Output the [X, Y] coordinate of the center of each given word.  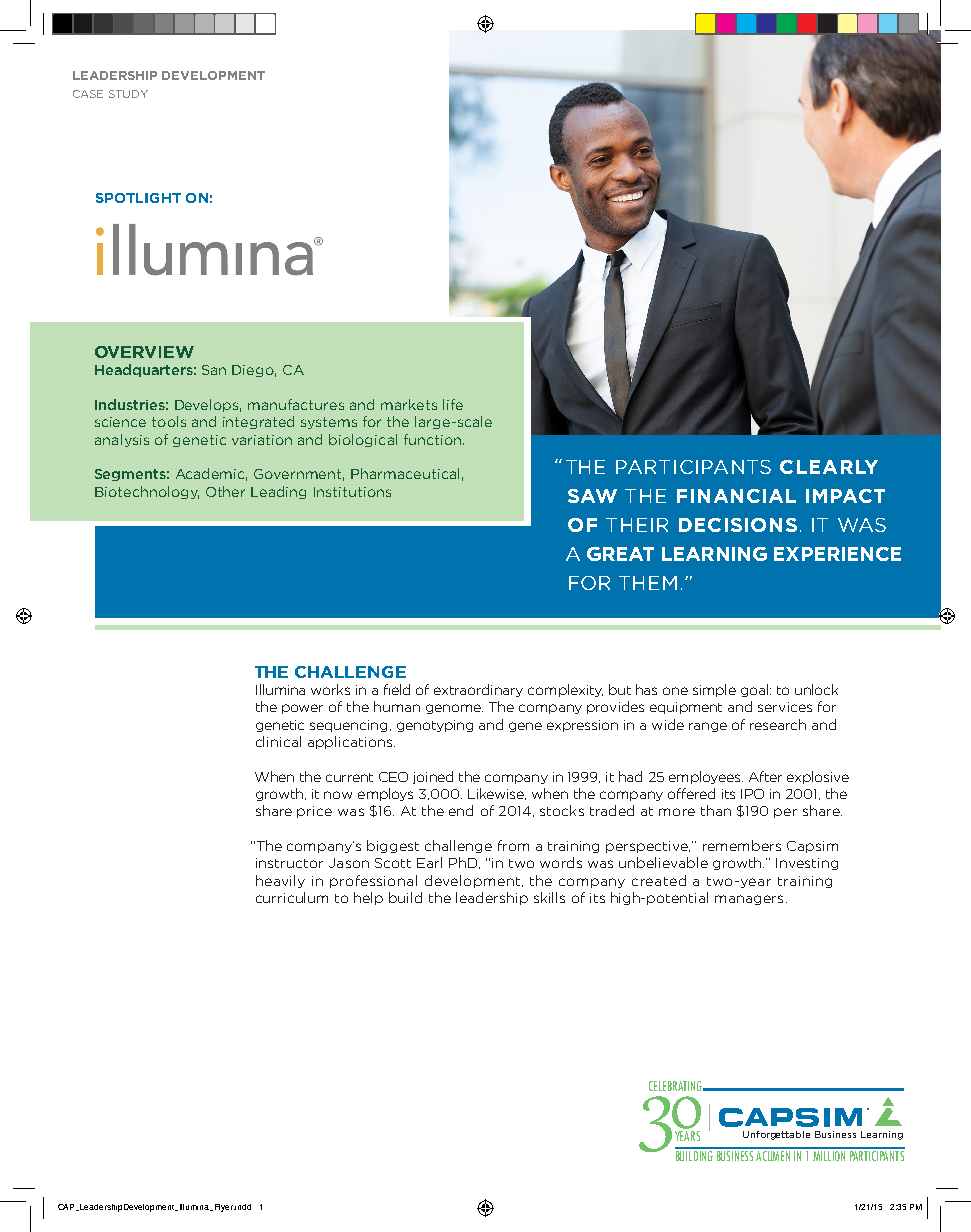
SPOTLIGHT [138, 198]
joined [433, 777]
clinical [278, 741]
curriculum [292, 897]
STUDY [128, 94]
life [453, 404]
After [765, 776]
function [434, 439]
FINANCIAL [736, 496]
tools [169, 421]
